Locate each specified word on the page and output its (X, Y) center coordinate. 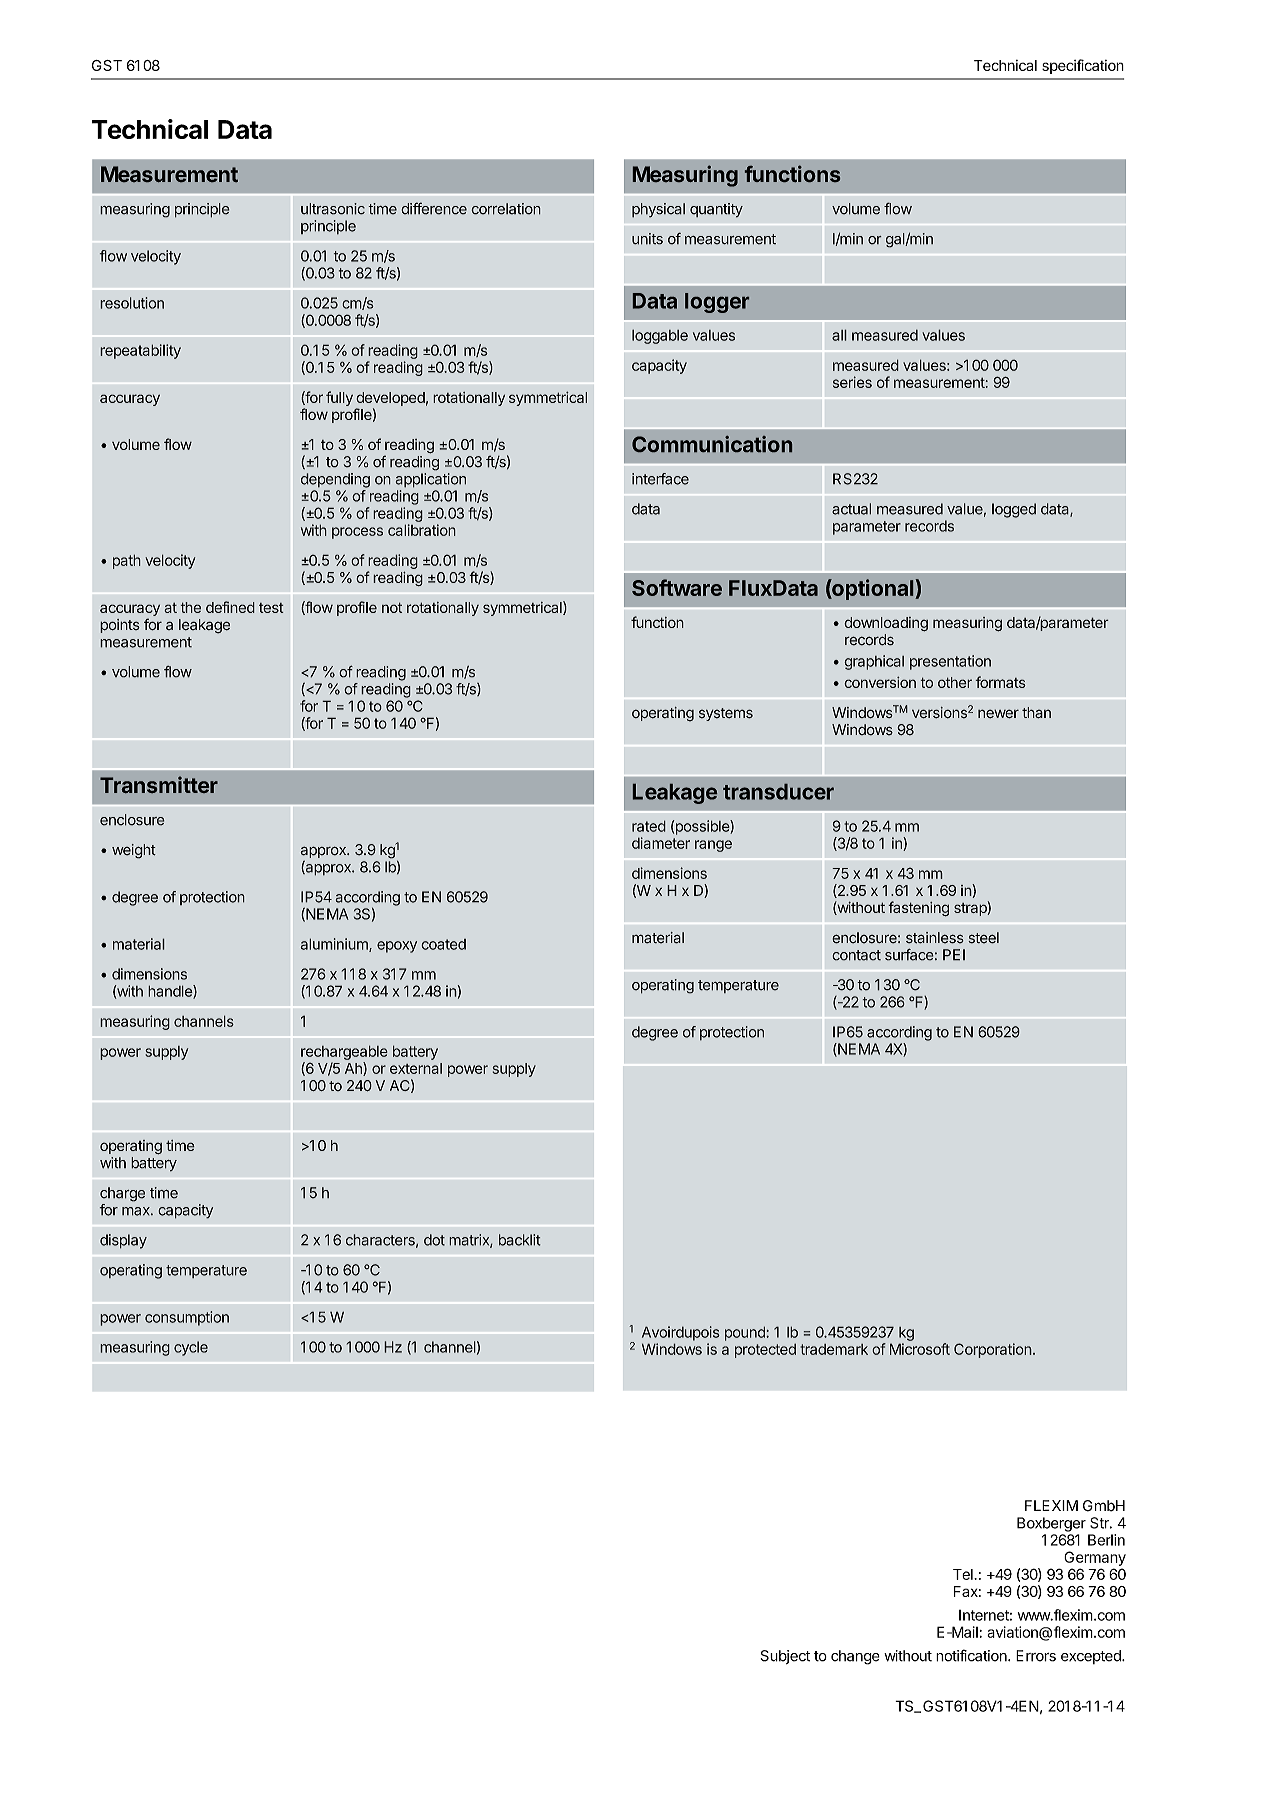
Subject (785, 1657)
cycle (191, 1348)
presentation (950, 662)
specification (1083, 66)
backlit (520, 1240)
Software (677, 587)
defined (230, 607)
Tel (964, 1574)
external (416, 1068)
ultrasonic (333, 209)
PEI (954, 955)
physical (658, 210)
